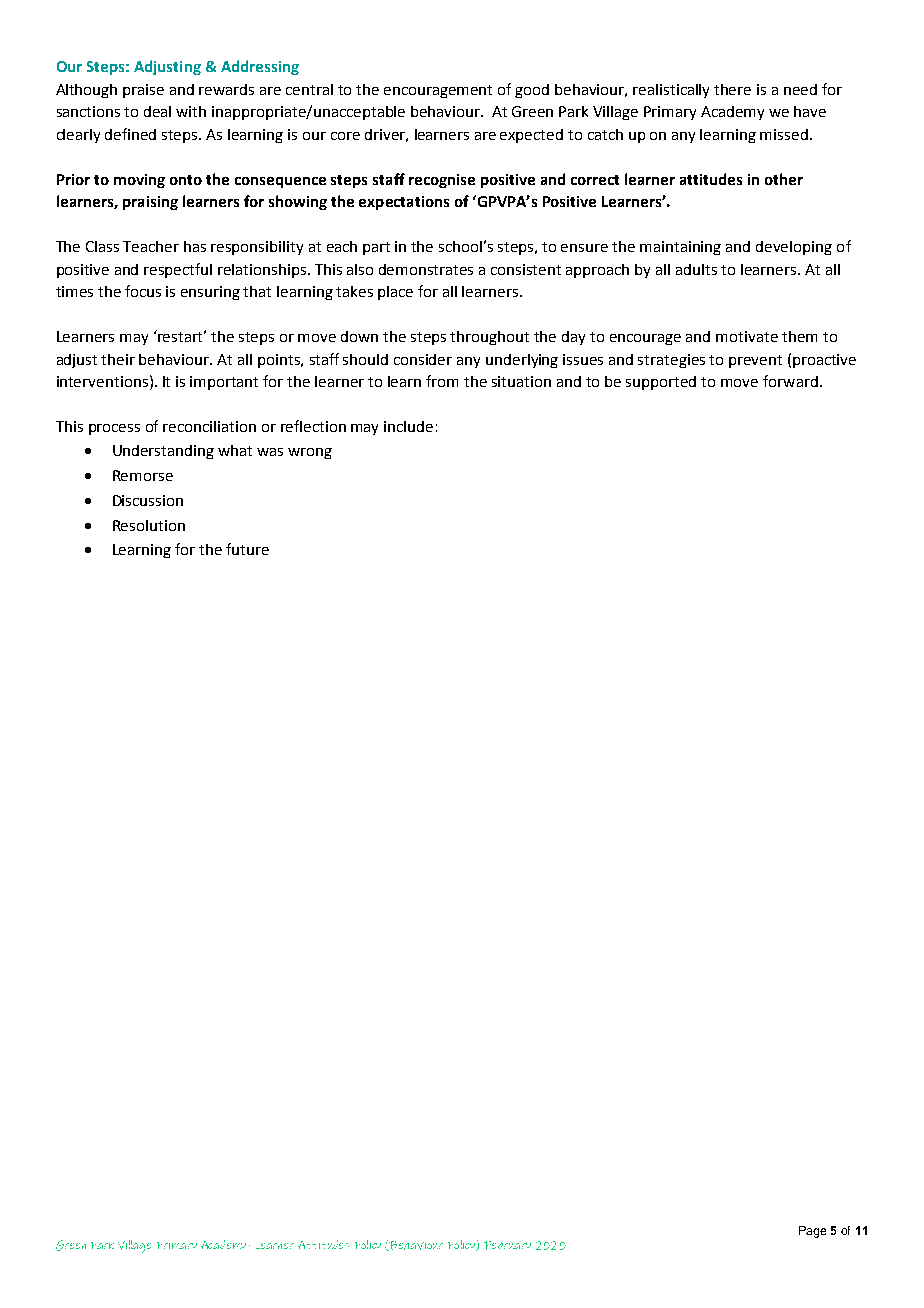 The width and height of the image is (924, 1308). What do you see at coordinates (408, 426) in the image?
I see `include` at bounding box center [408, 426].
